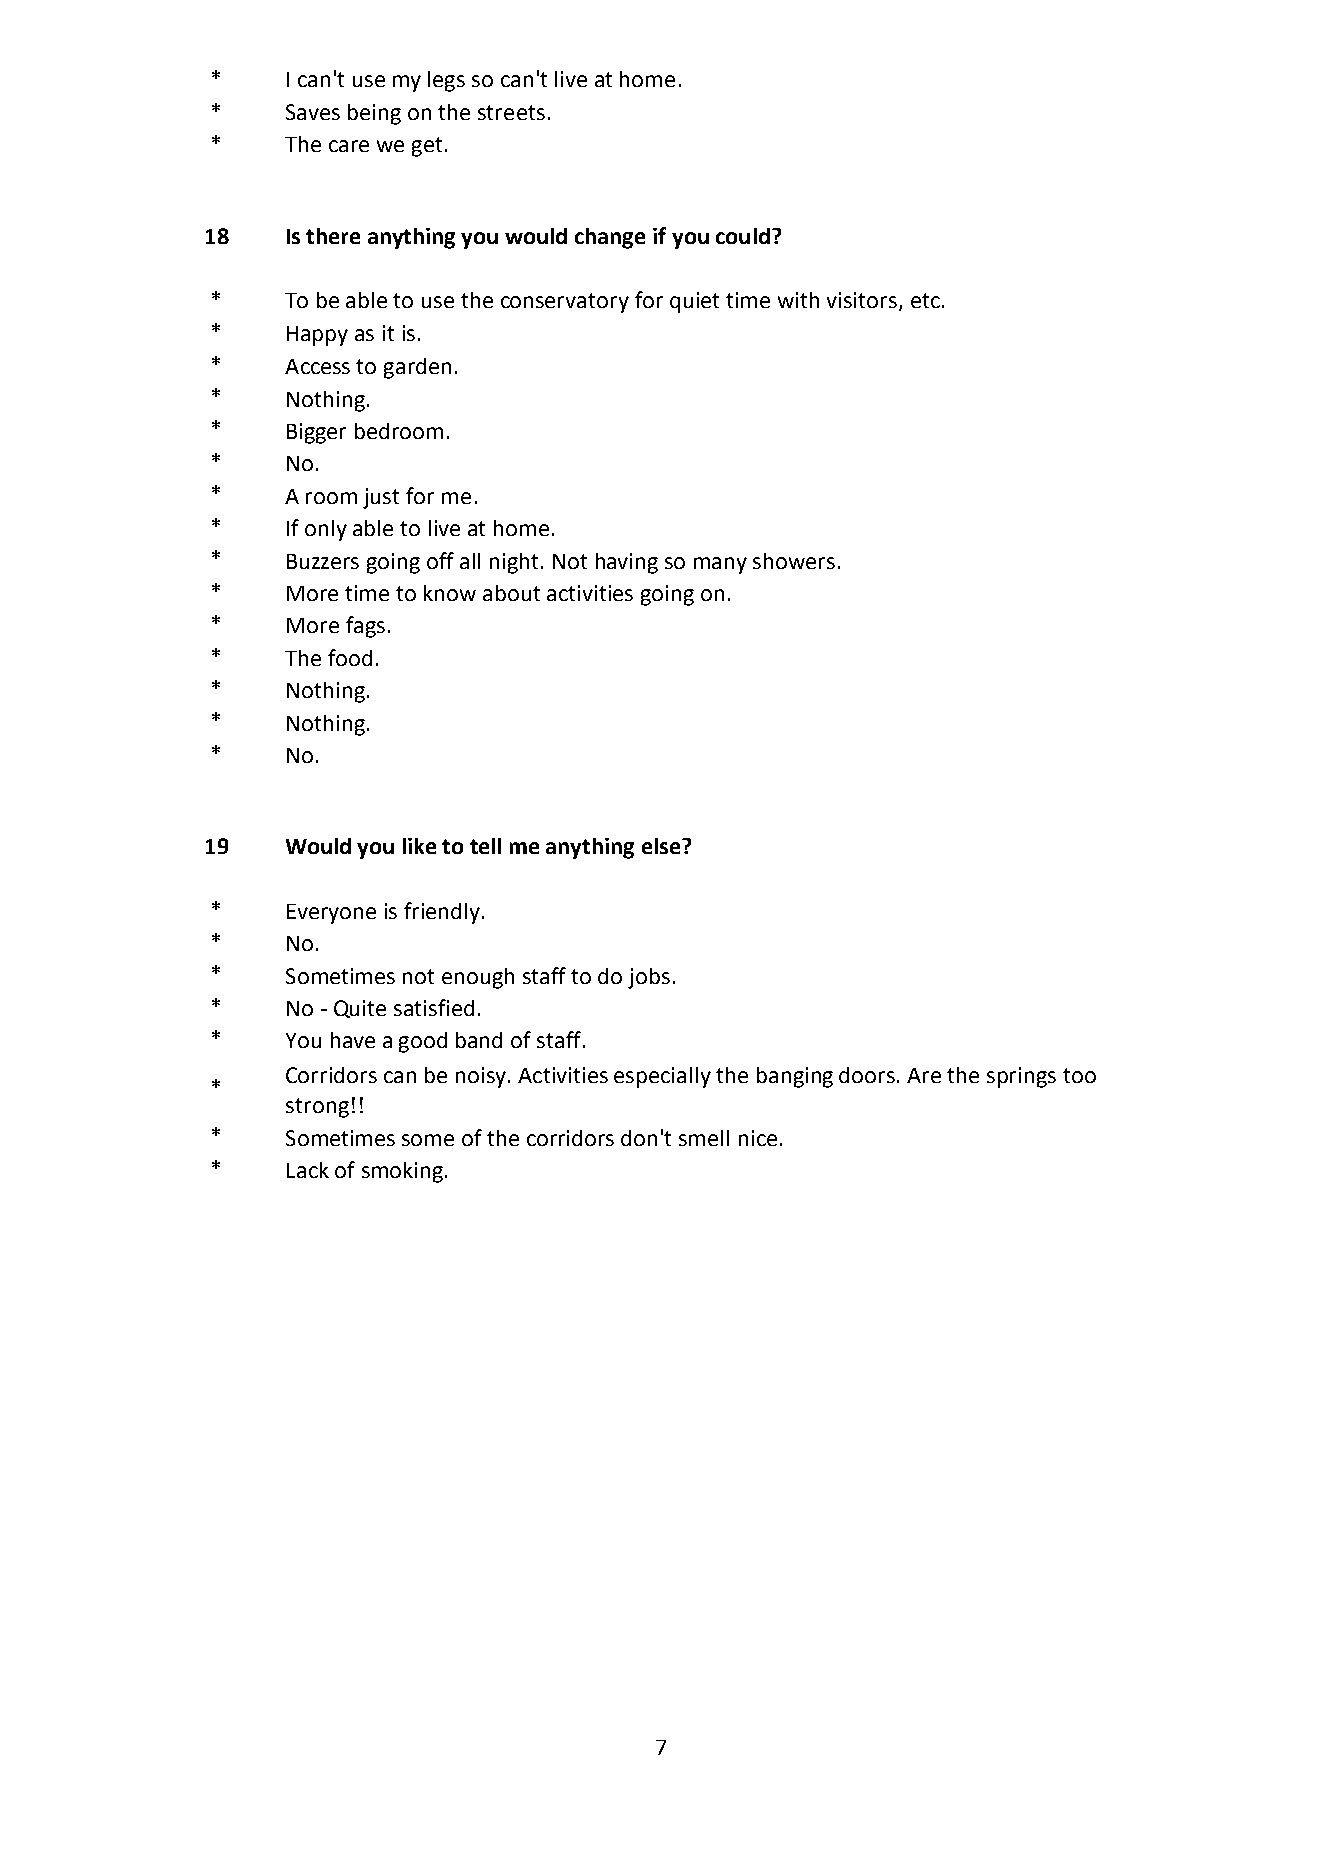  What do you see at coordinates (743, 236) in the image?
I see `could` at bounding box center [743, 236].
